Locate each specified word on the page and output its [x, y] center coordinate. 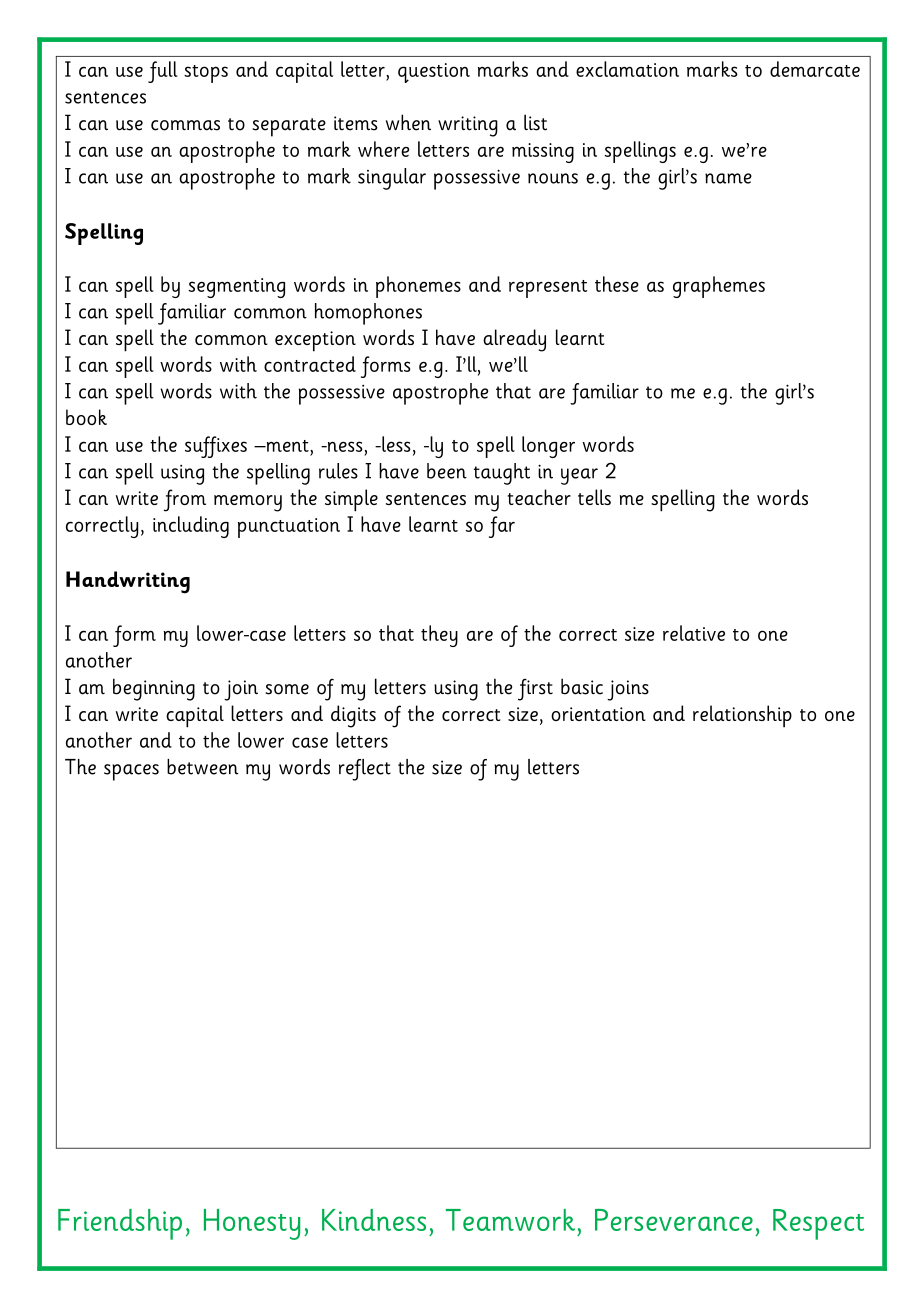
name [728, 178]
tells [594, 497]
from [185, 500]
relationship [742, 716]
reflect [365, 770]
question [434, 73]
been [447, 471]
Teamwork [510, 1220]
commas [185, 125]
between [202, 767]
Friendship [120, 1224]
